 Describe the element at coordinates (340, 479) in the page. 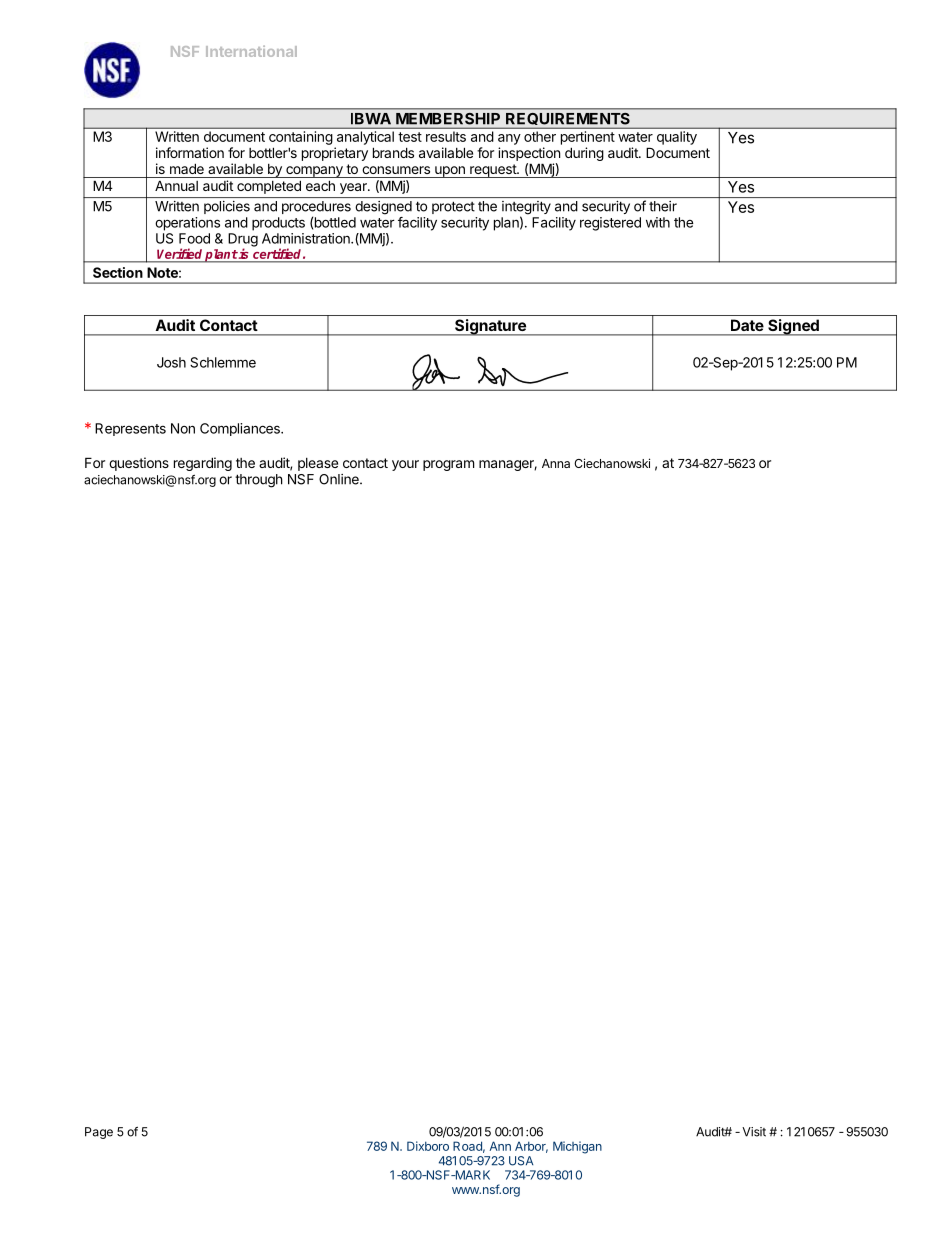

I see `Online` at that location.
